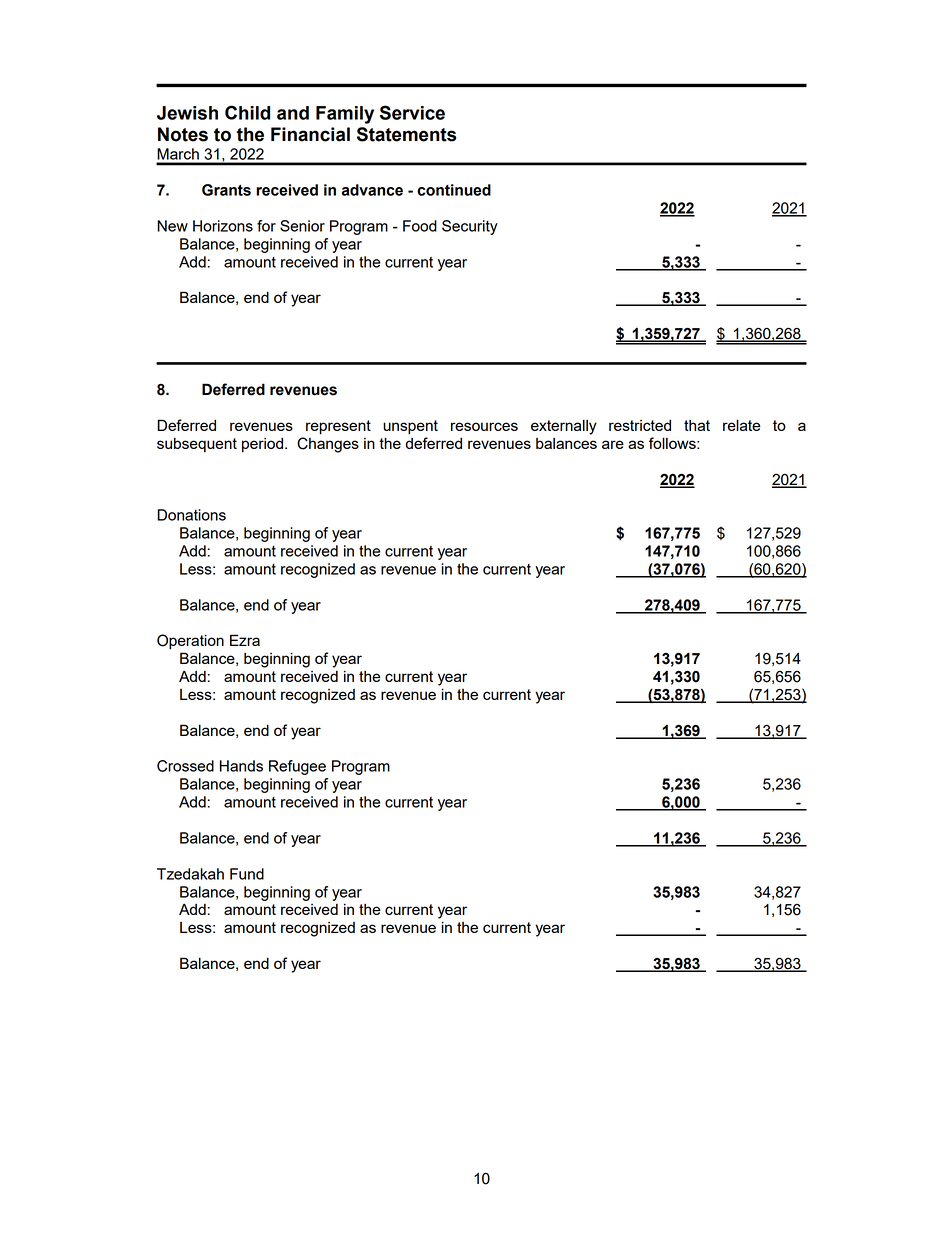 The width and height of the image is (952, 1233). Describe the element at coordinates (247, 112) in the image. I see `Child` at that location.
